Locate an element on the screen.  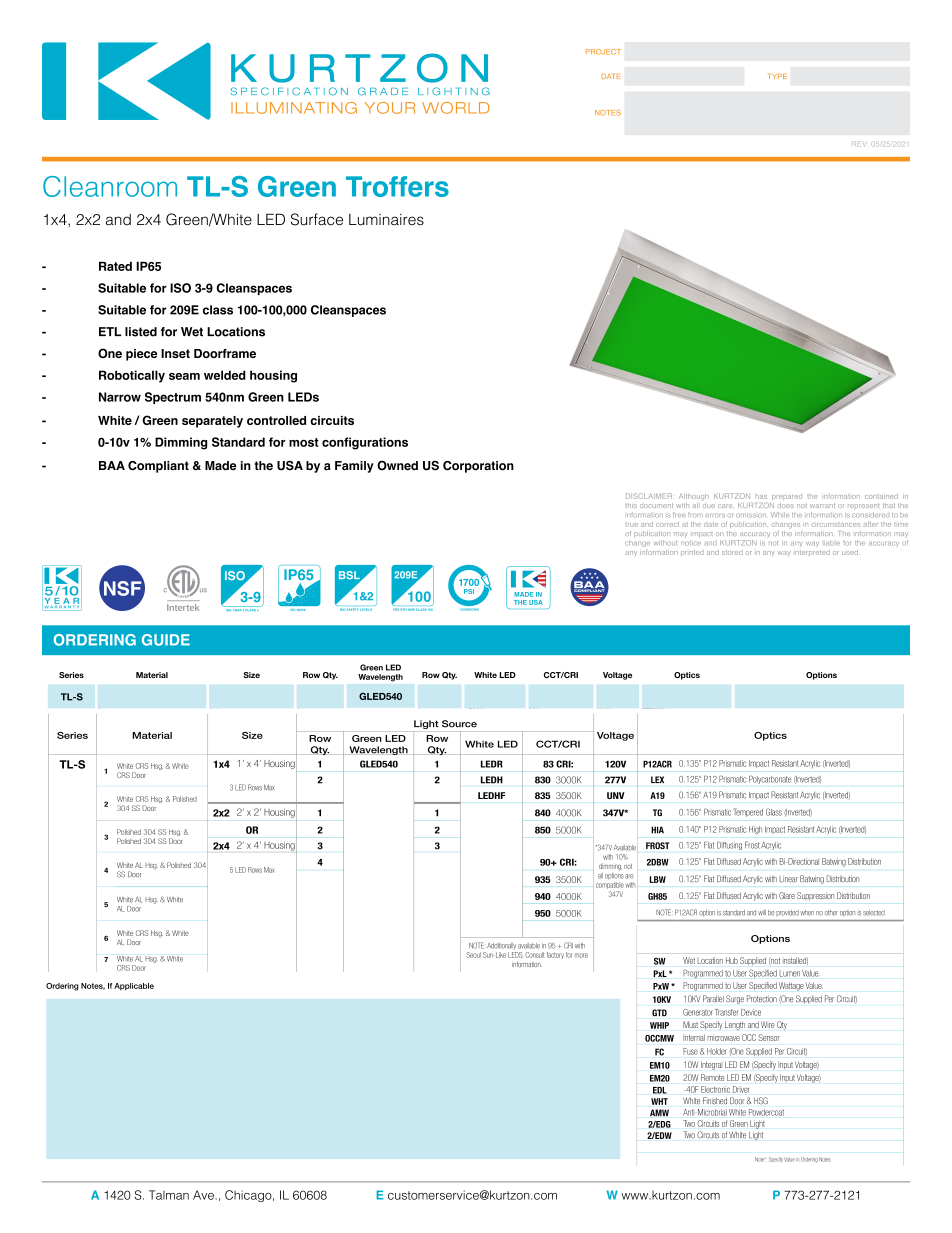
TYPE is located at coordinates (778, 76).
